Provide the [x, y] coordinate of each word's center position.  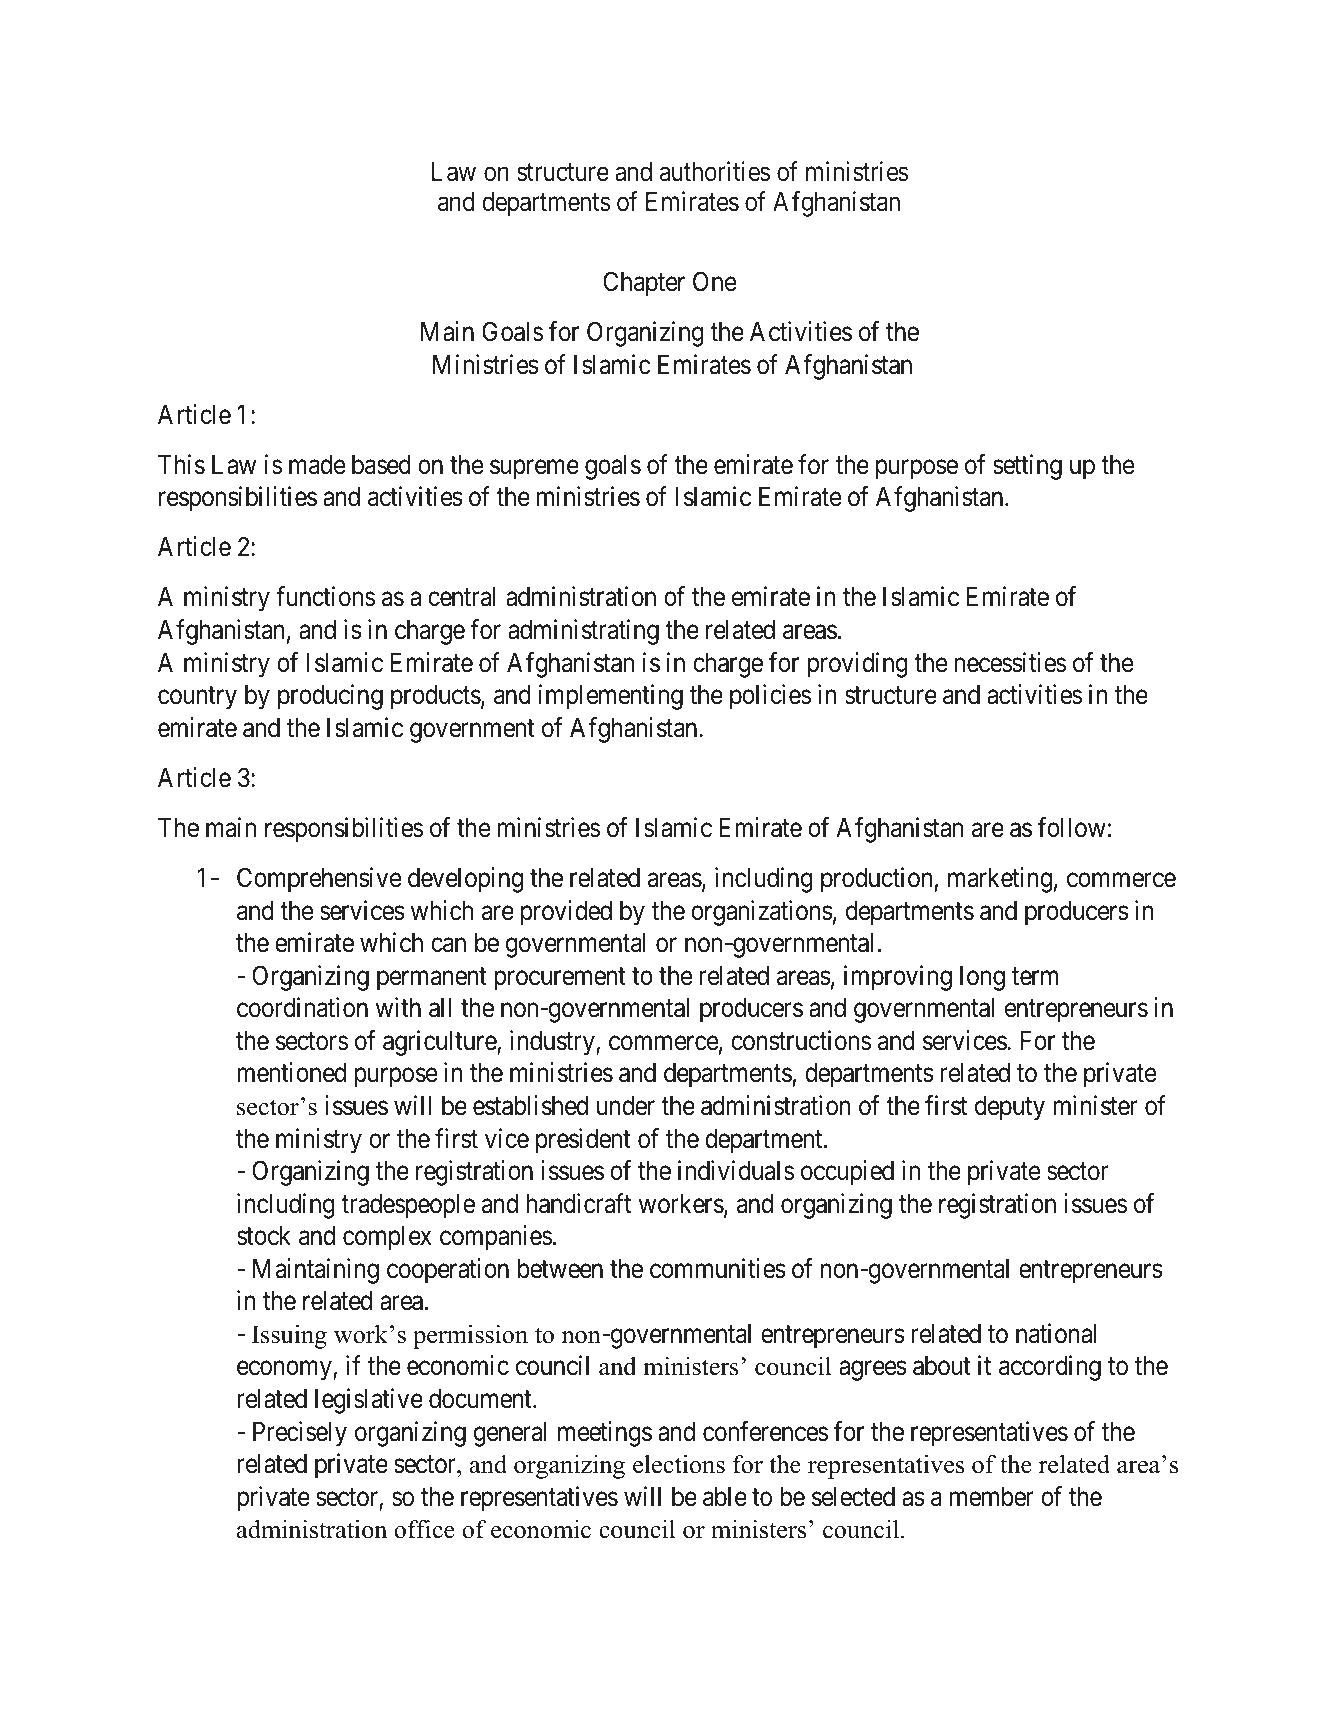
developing [465, 880]
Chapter [644, 284]
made [317, 465]
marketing [1000, 880]
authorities [715, 171]
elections [679, 1464]
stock [264, 1236]
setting [1027, 467]
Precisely [300, 1434]
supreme [534, 470]
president [583, 1141]
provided [566, 913]
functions [325, 597]
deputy [1010, 1108]
